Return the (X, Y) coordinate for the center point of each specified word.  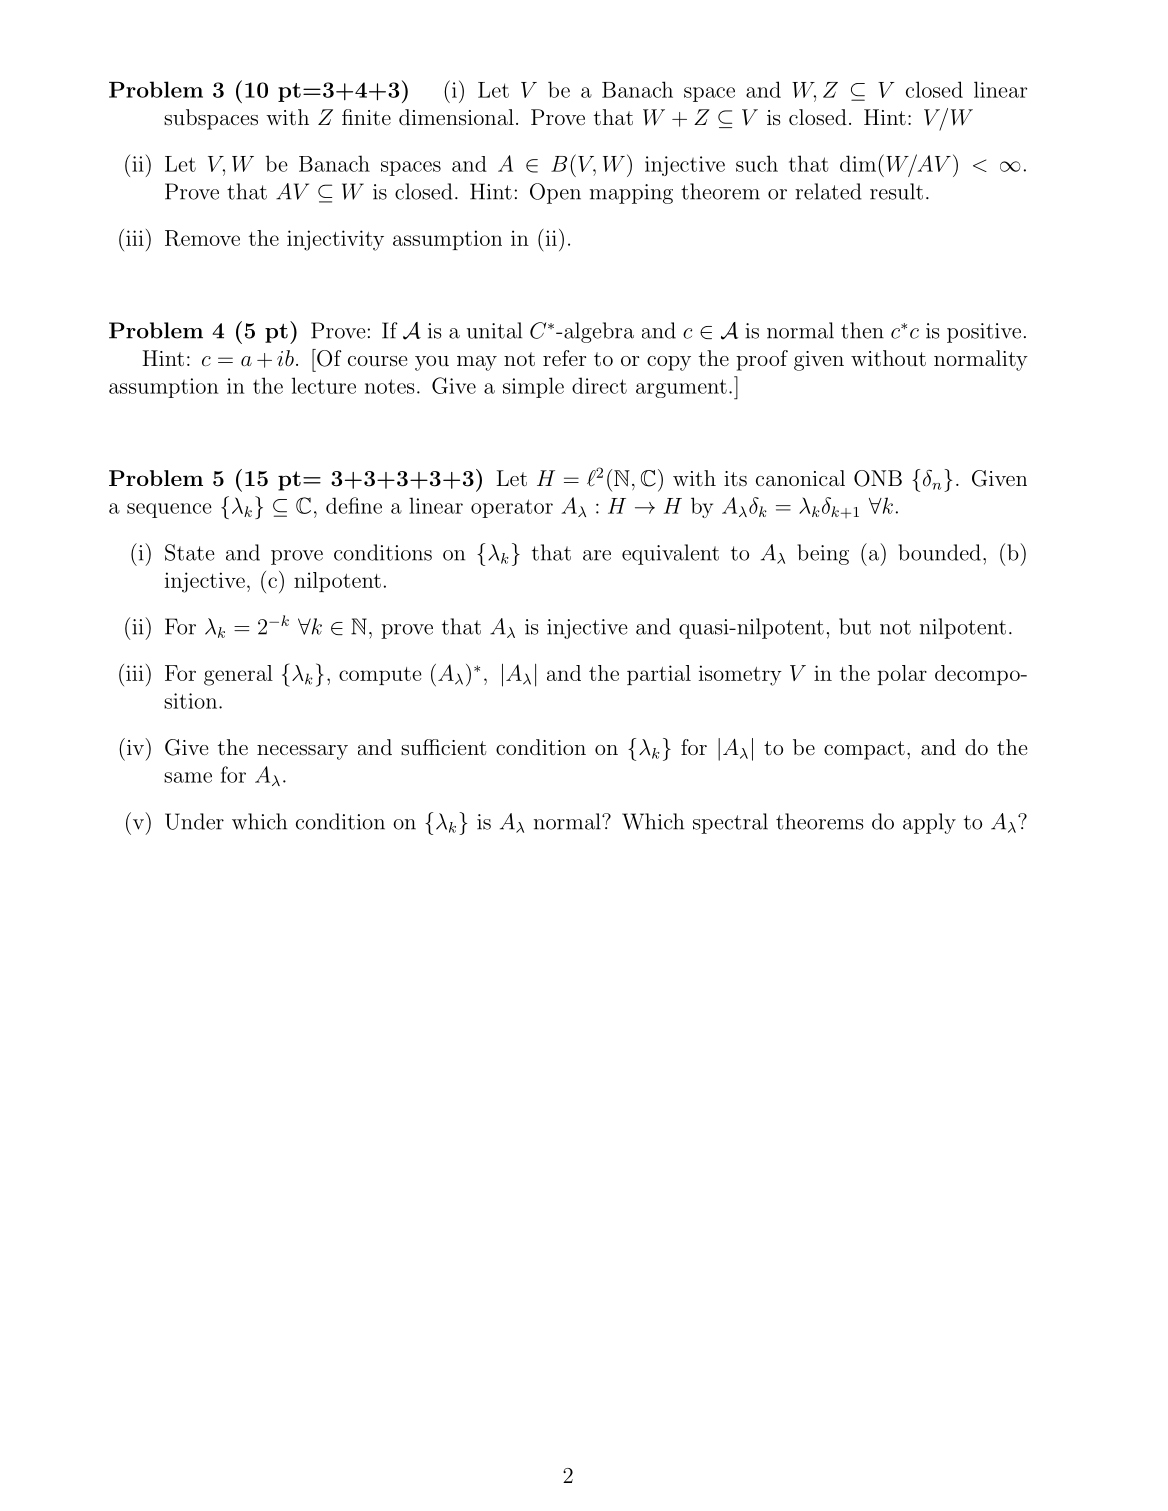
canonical (800, 478)
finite (366, 117)
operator (512, 508)
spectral (730, 823)
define (354, 505)
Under (194, 821)
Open (555, 193)
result (896, 191)
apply (929, 823)
